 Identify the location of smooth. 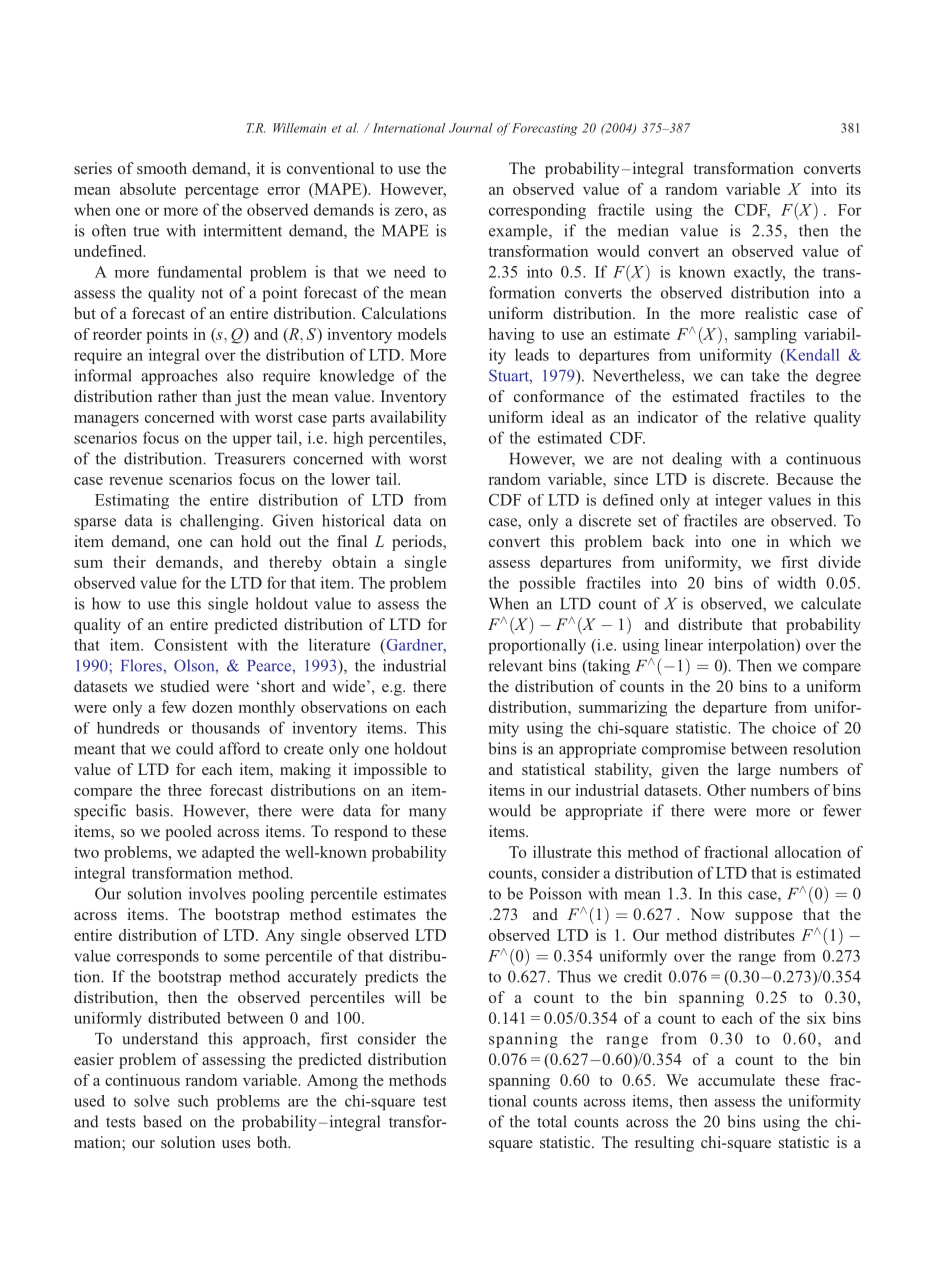
(162, 168).
